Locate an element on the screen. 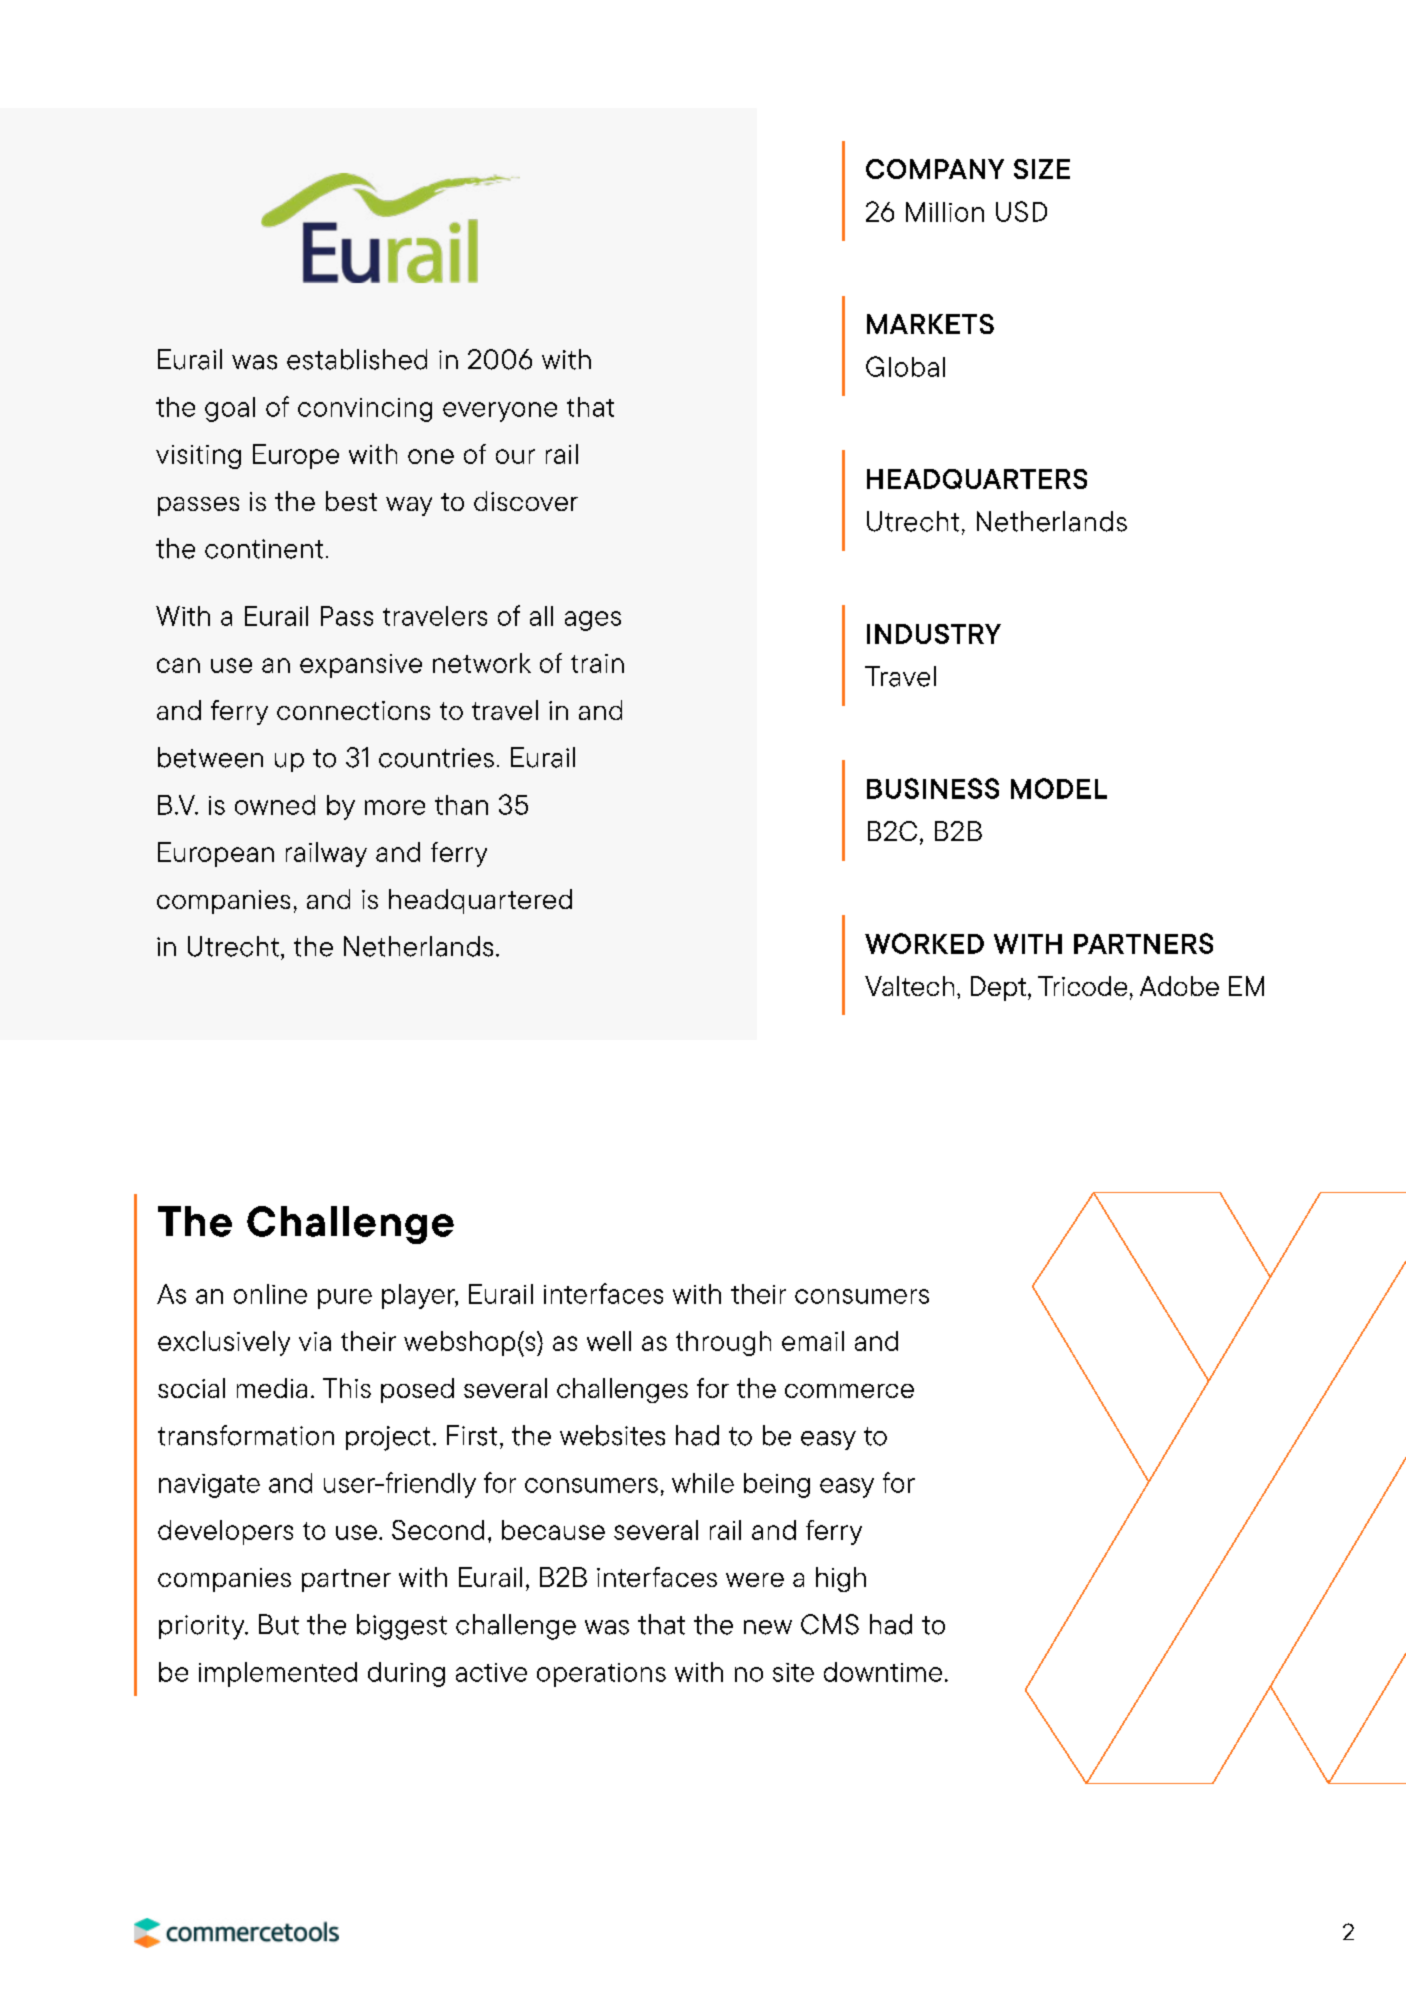 This screenshot has width=1406, height=1989. commerce is located at coordinates (849, 1391).
